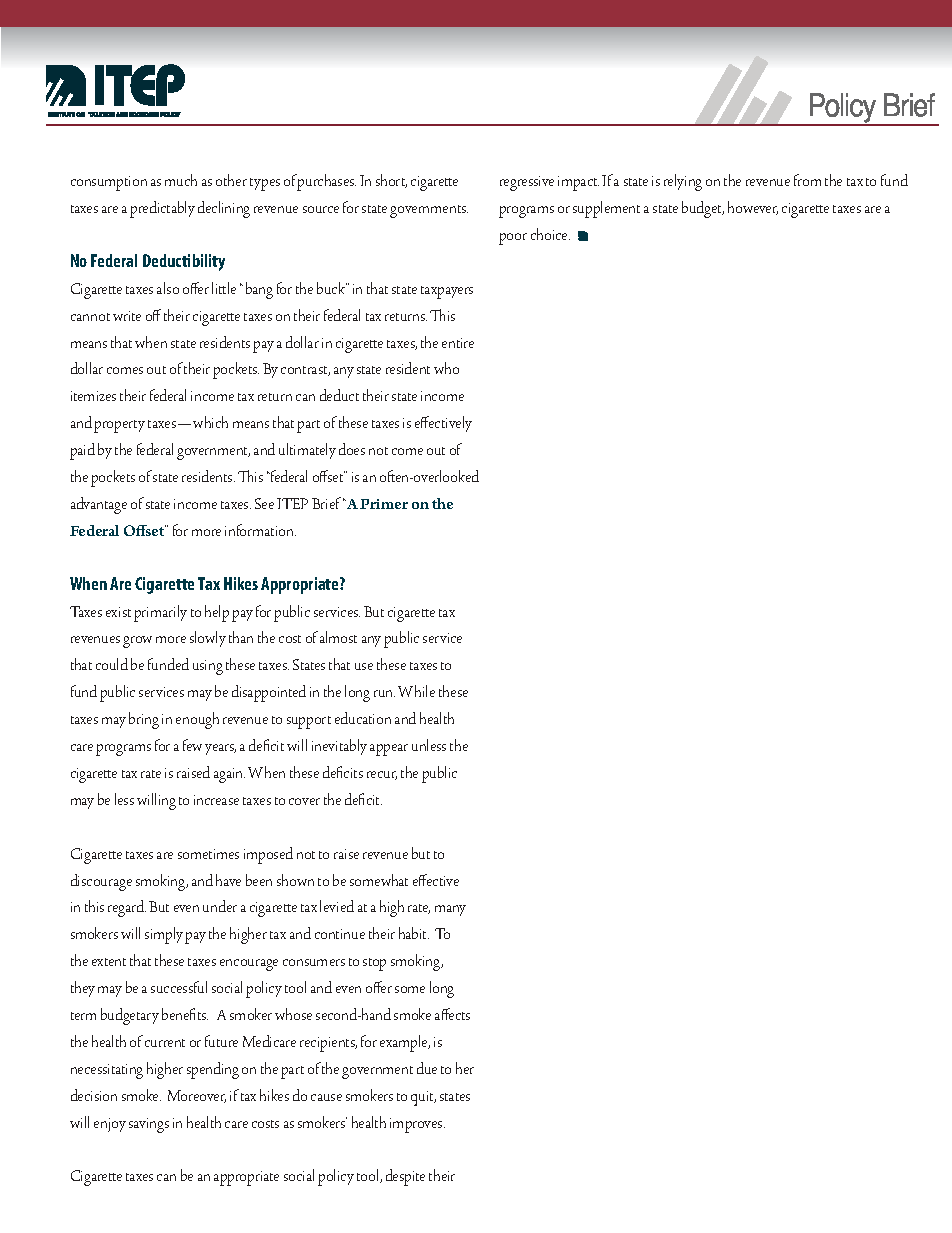 The image size is (952, 1233). I want to click on recur, so click(382, 775).
